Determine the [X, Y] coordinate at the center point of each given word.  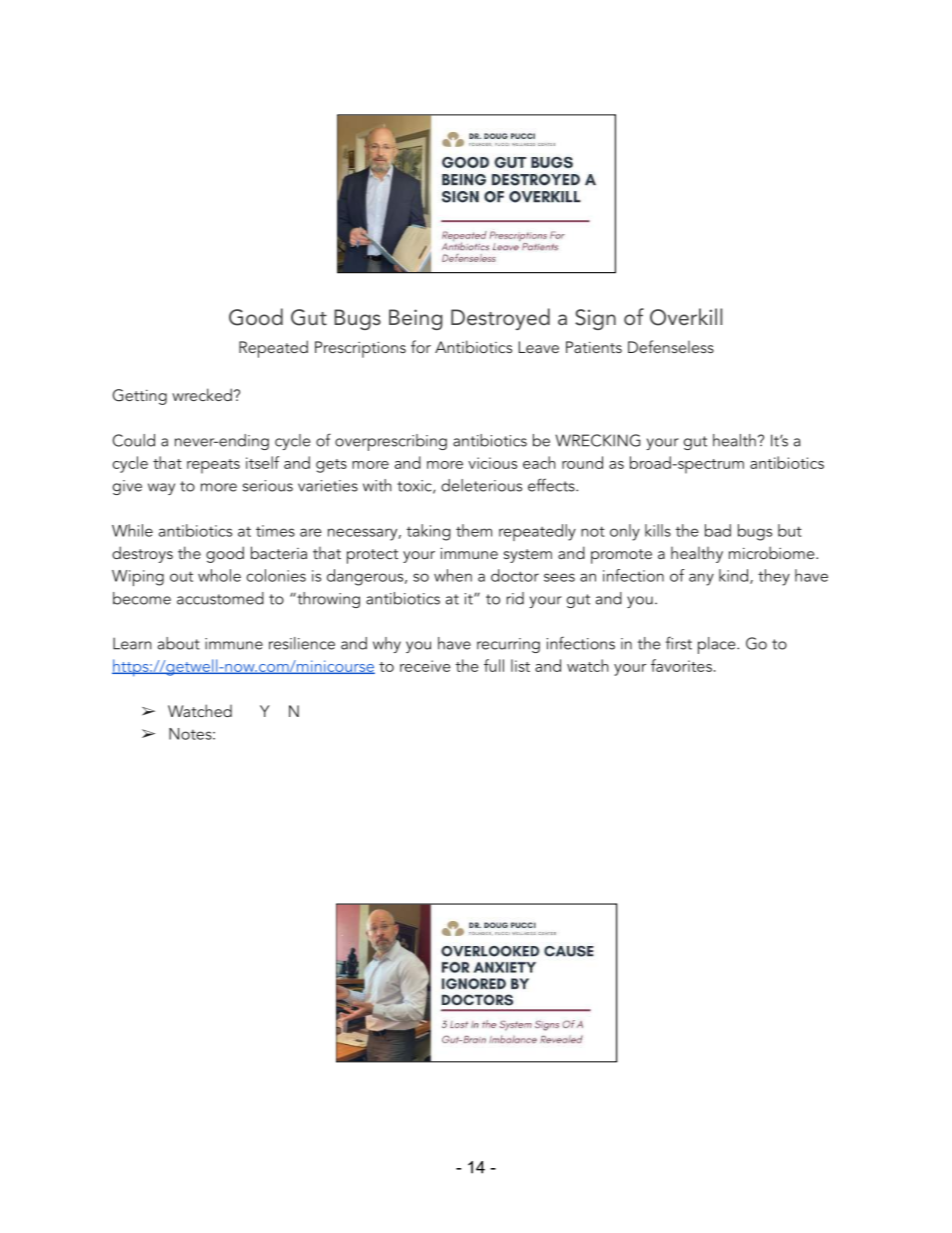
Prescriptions [360, 349]
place [718, 645]
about [179, 643]
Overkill [686, 317]
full [494, 665]
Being [416, 319]
